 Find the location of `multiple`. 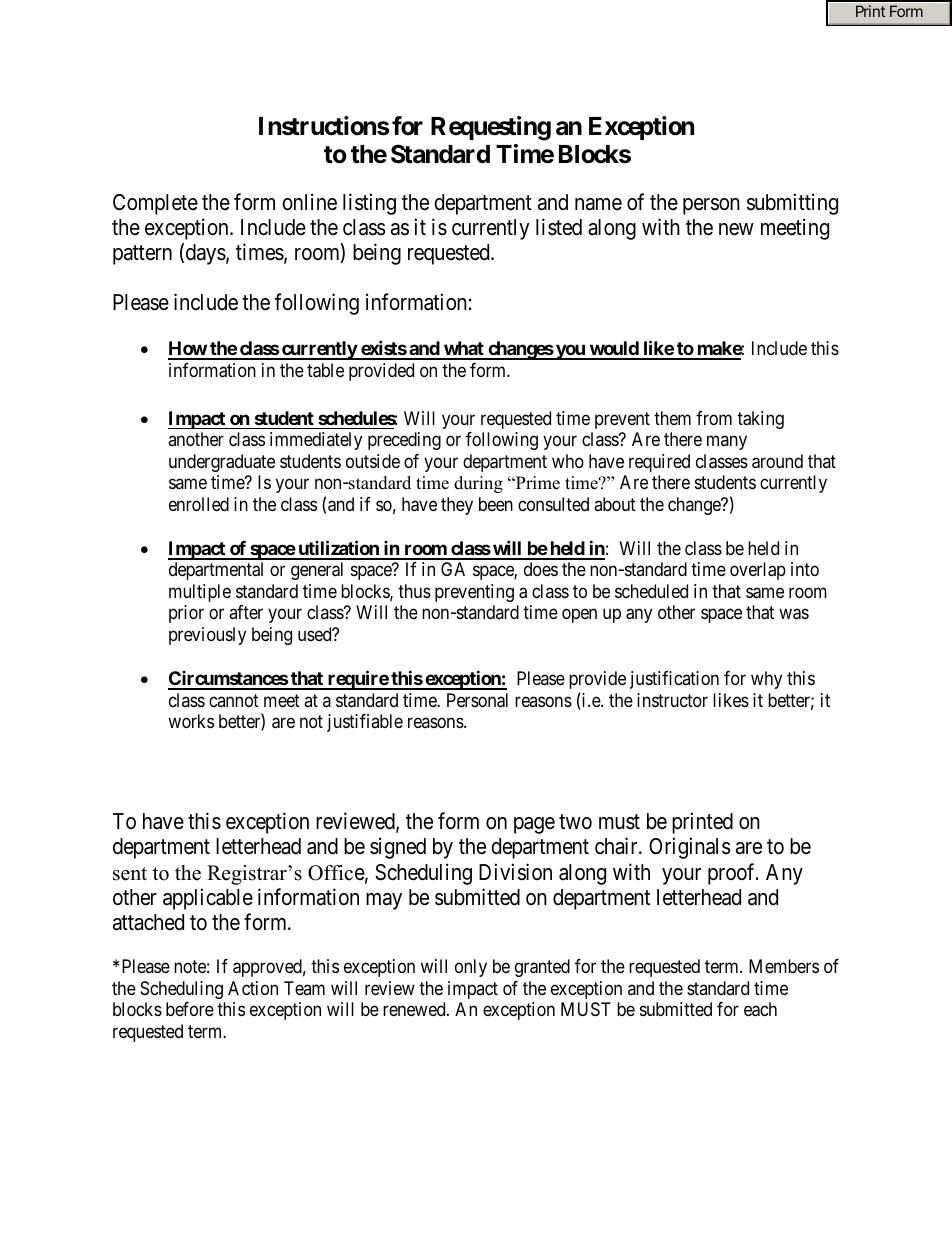

multiple is located at coordinates (200, 593).
